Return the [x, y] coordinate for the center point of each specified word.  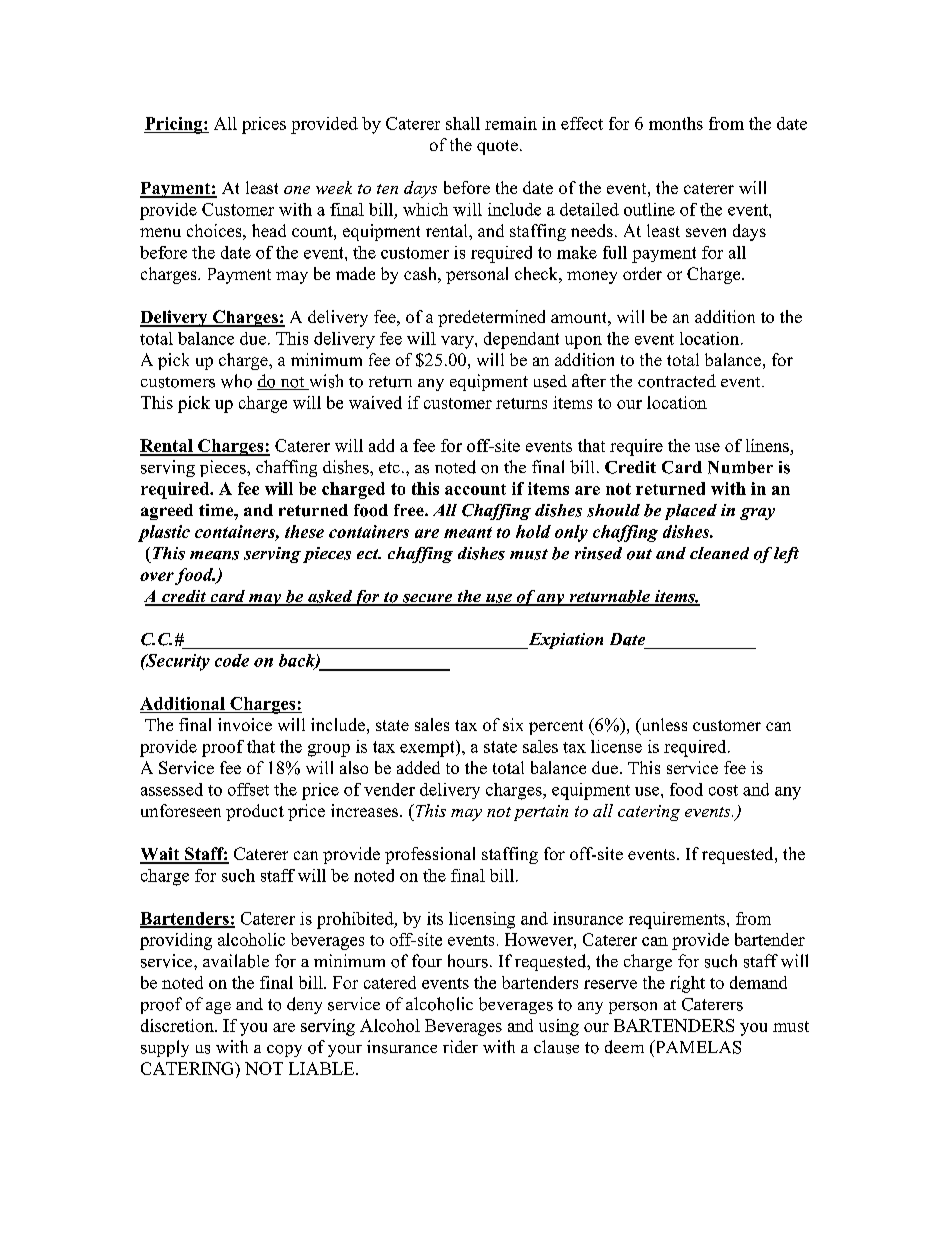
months [676, 123]
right [687, 984]
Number [740, 467]
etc [389, 467]
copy [284, 1051]
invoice [245, 724]
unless [663, 726]
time [217, 510]
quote [497, 147]
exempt [428, 748]
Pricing [174, 125]
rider [460, 1046]
